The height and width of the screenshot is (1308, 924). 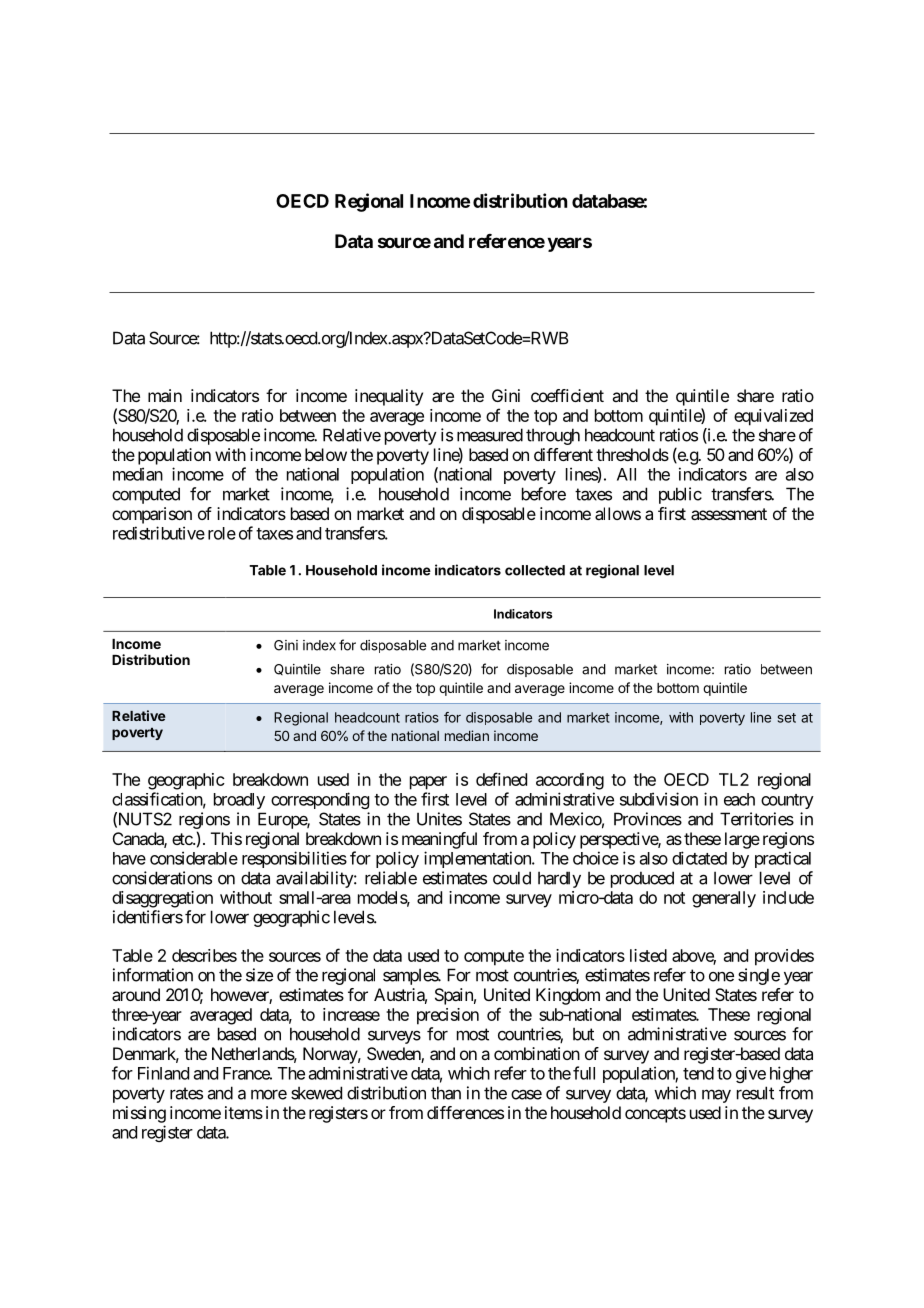 What do you see at coordinates (259, 975) in the screenshot?
I see `size` at bounding box center [259, 975].
